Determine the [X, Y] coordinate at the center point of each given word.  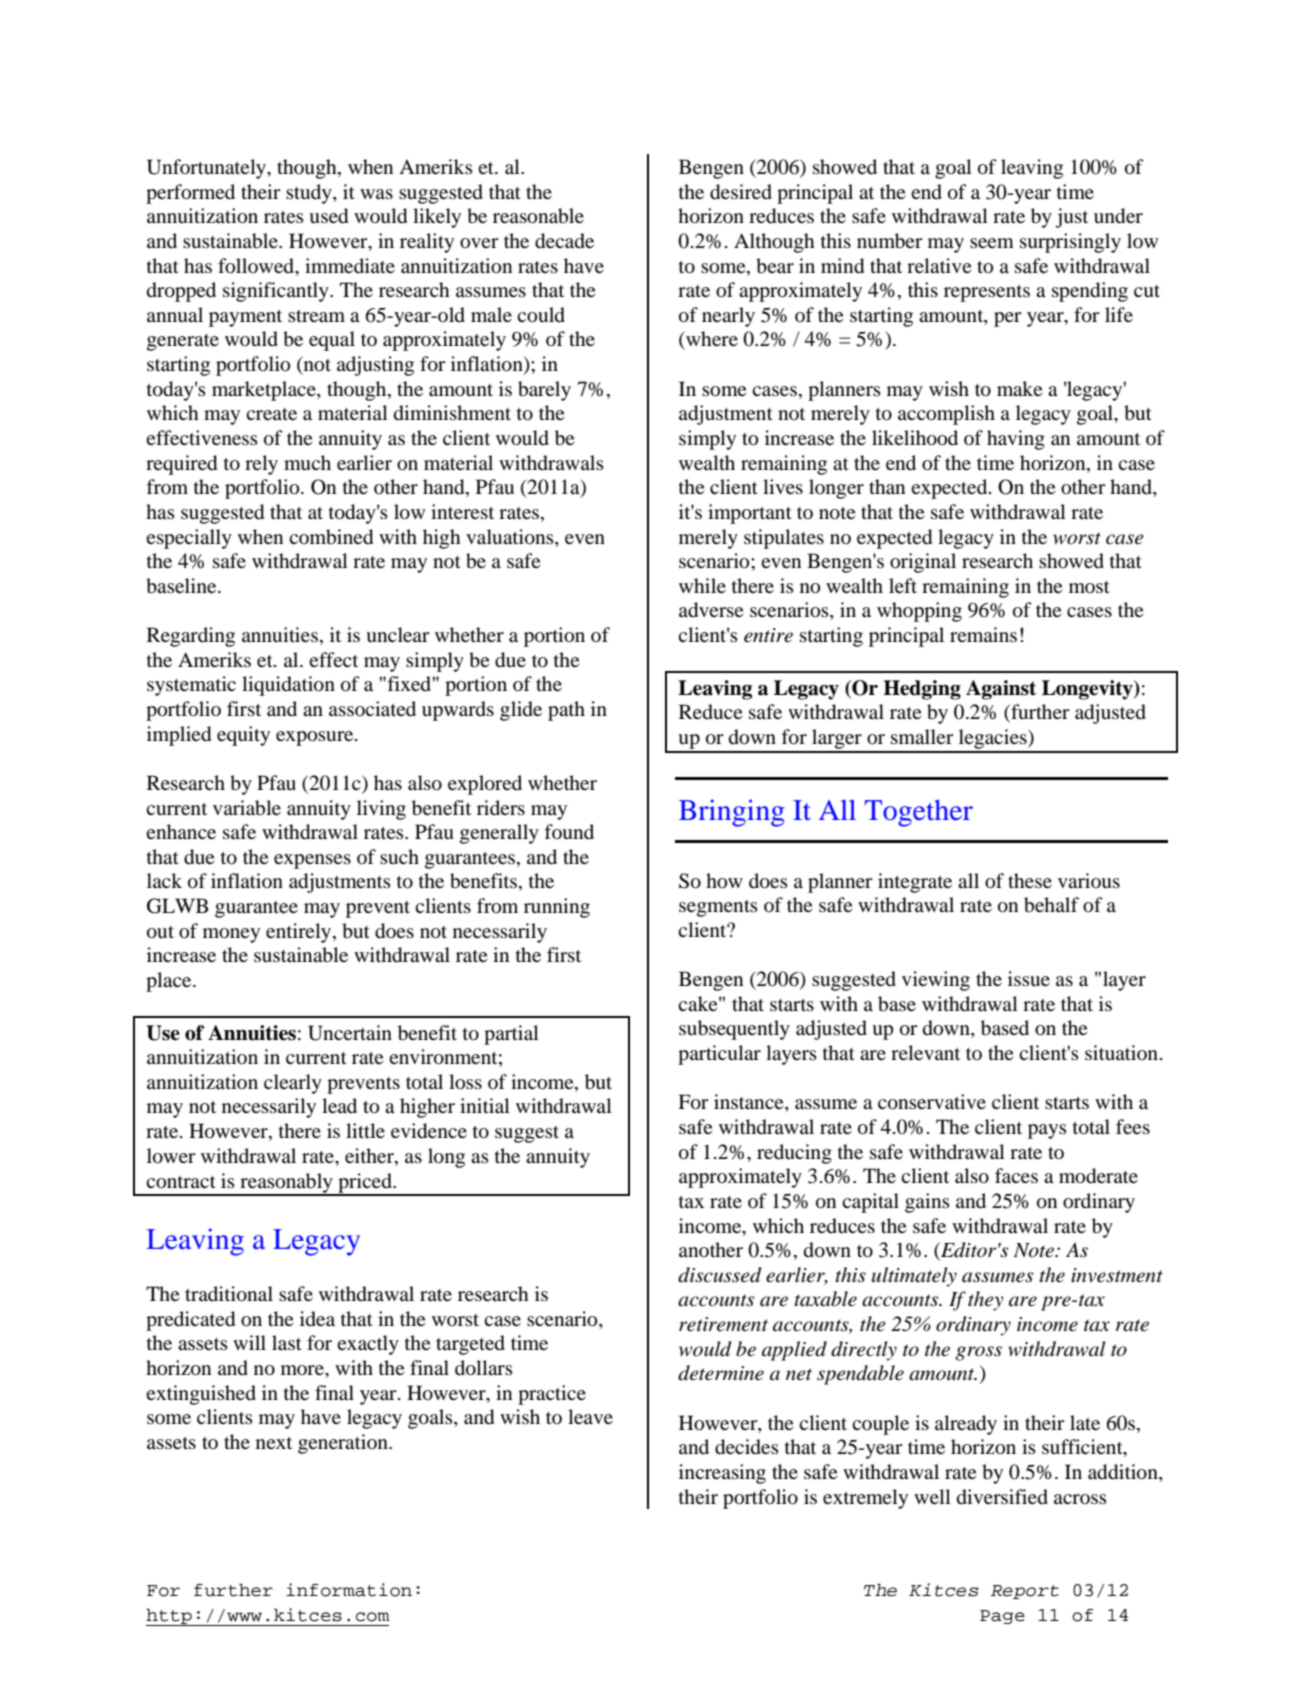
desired [741, 192]
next [274, 1443]
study [310, 194]
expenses [312, 861]
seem [992, 243]
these [1030, 880]
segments [718, 908]
